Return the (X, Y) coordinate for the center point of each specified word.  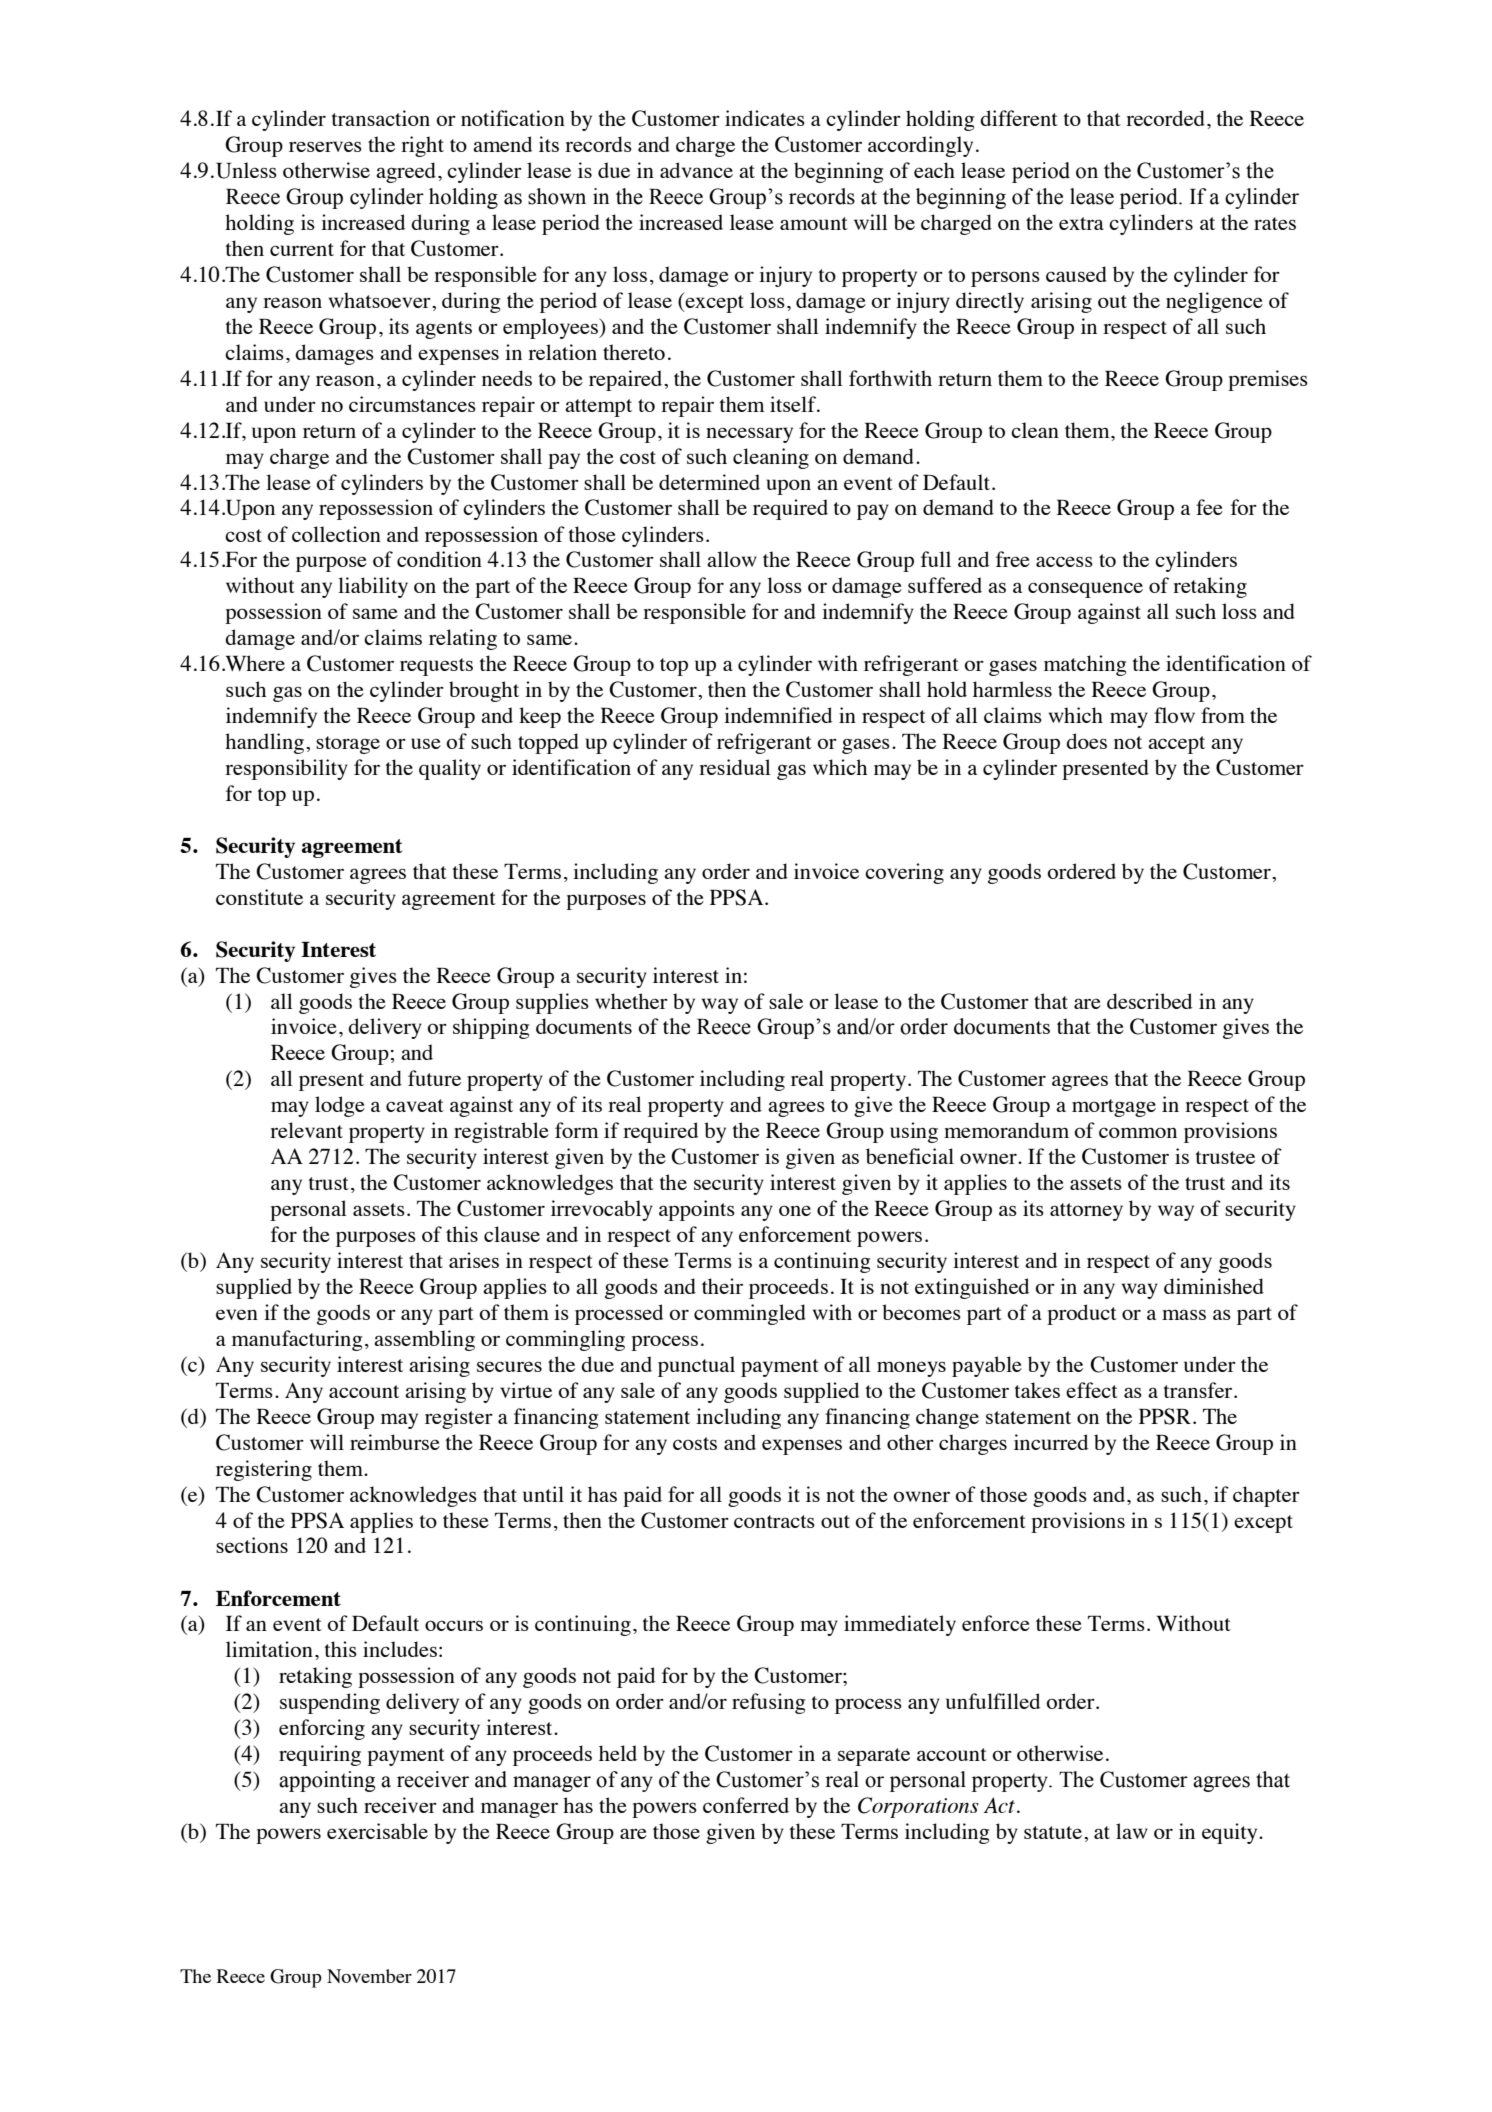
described (1149, 1001)
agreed (406, 172)
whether (631, 1001)
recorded (1165, 118)
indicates (765, 118)
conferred (746, 1805)
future (434, 1078)
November (369, 1976)
